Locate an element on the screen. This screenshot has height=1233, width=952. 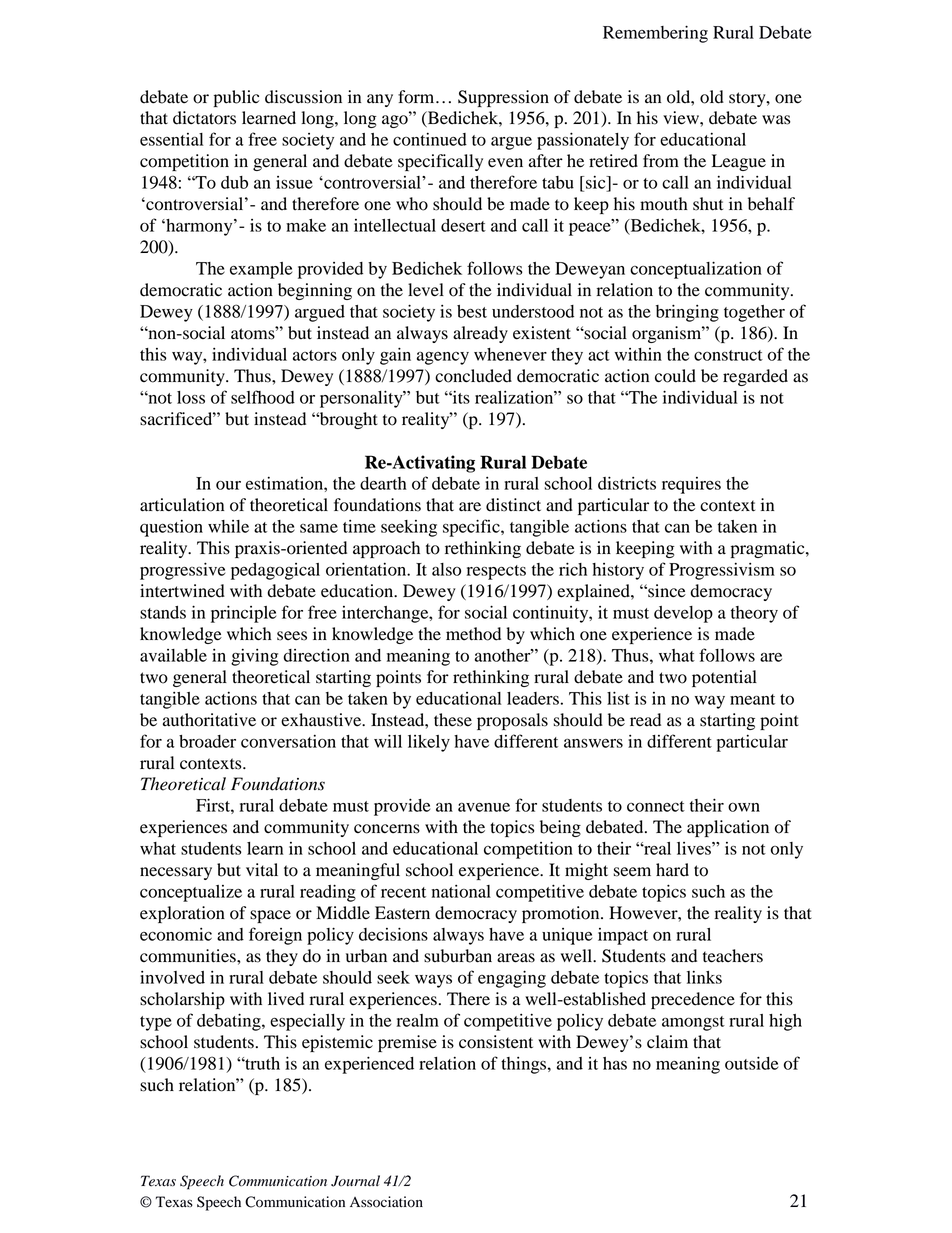
hard is located at coordinates (672, 870).
